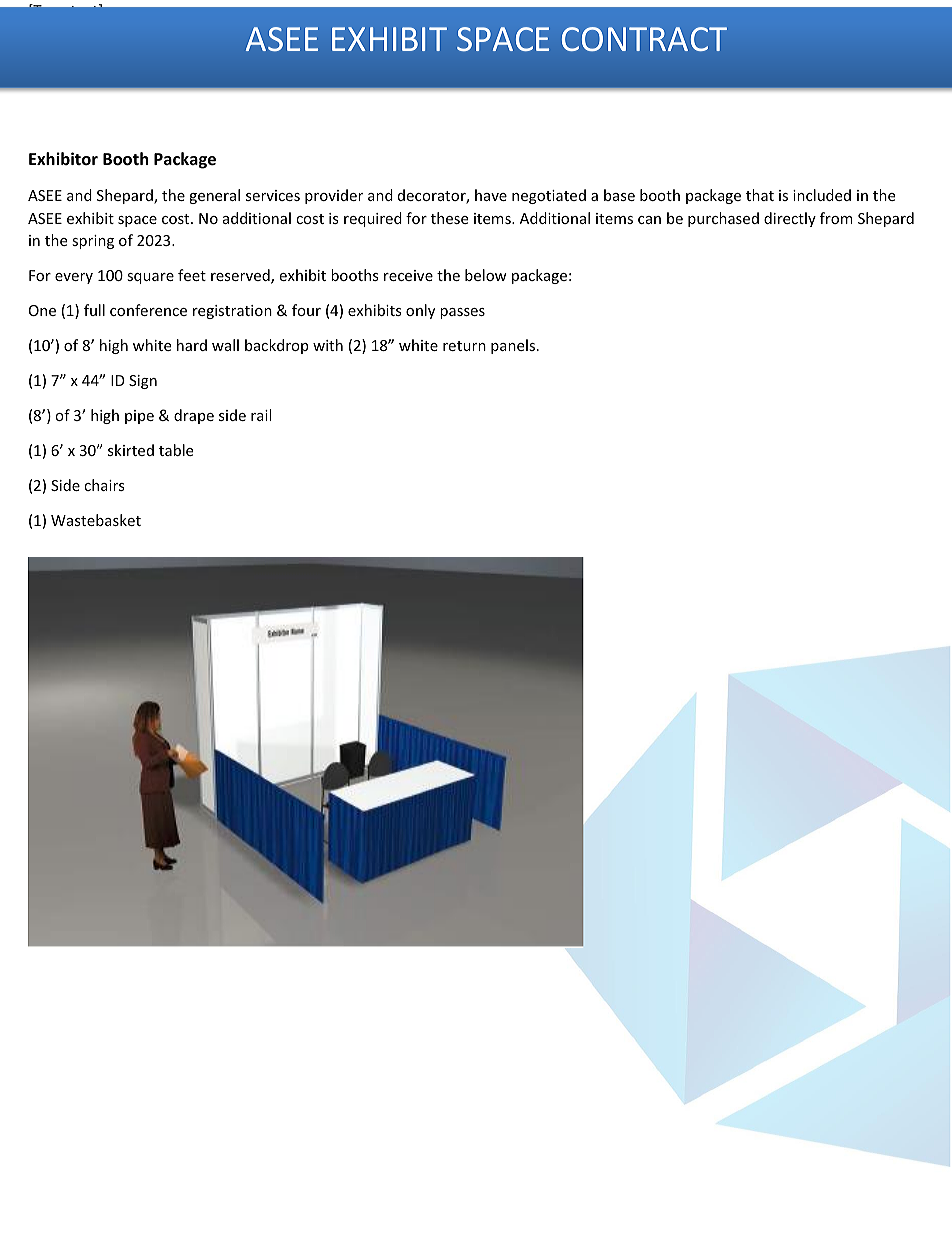 The image size is (952, 1233). What do you see at coordinates (449, 218) in the screenshot?
I see `these` at bounding box center [449, 218].
